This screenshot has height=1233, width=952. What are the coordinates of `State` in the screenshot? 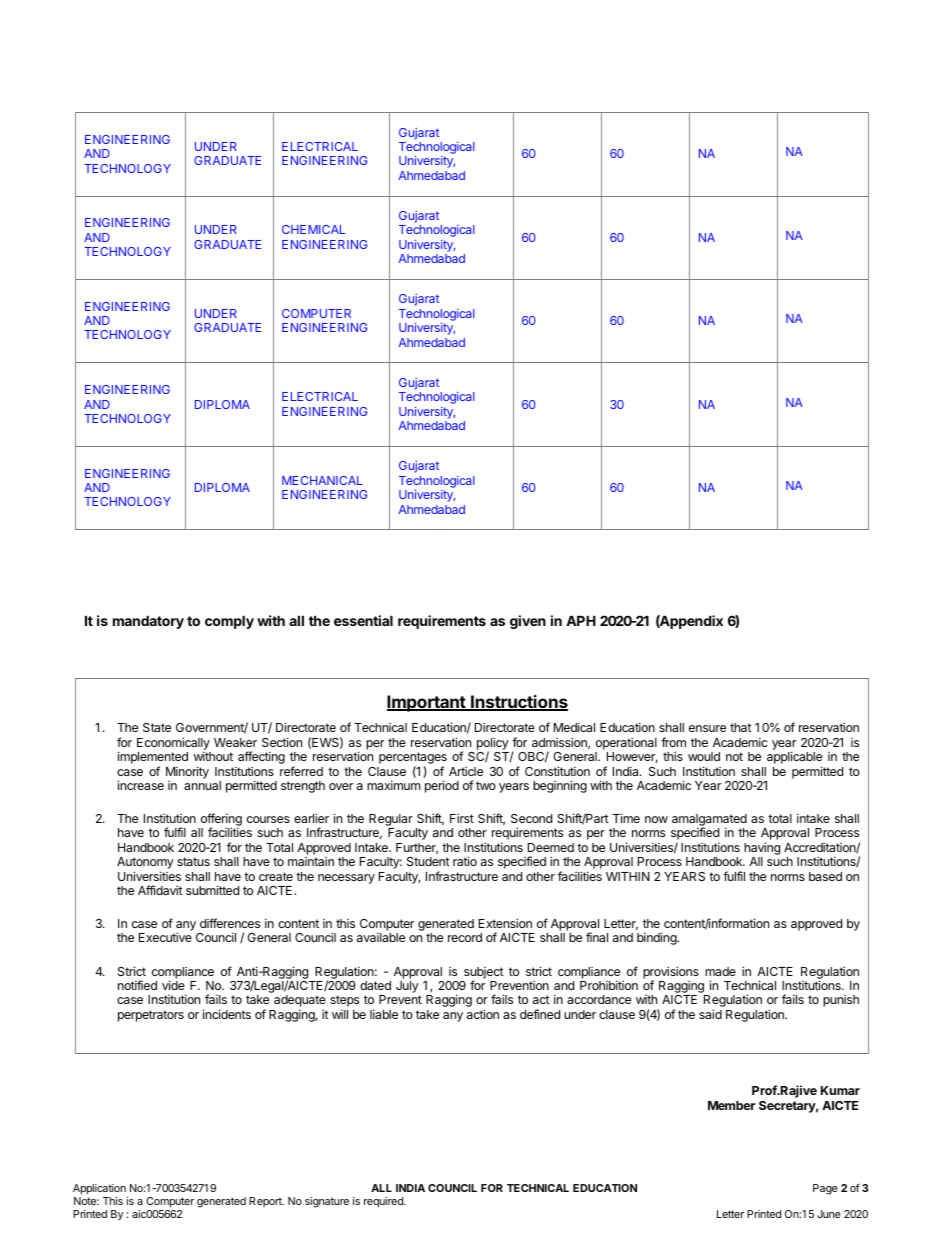 It's located at (157, 727).
